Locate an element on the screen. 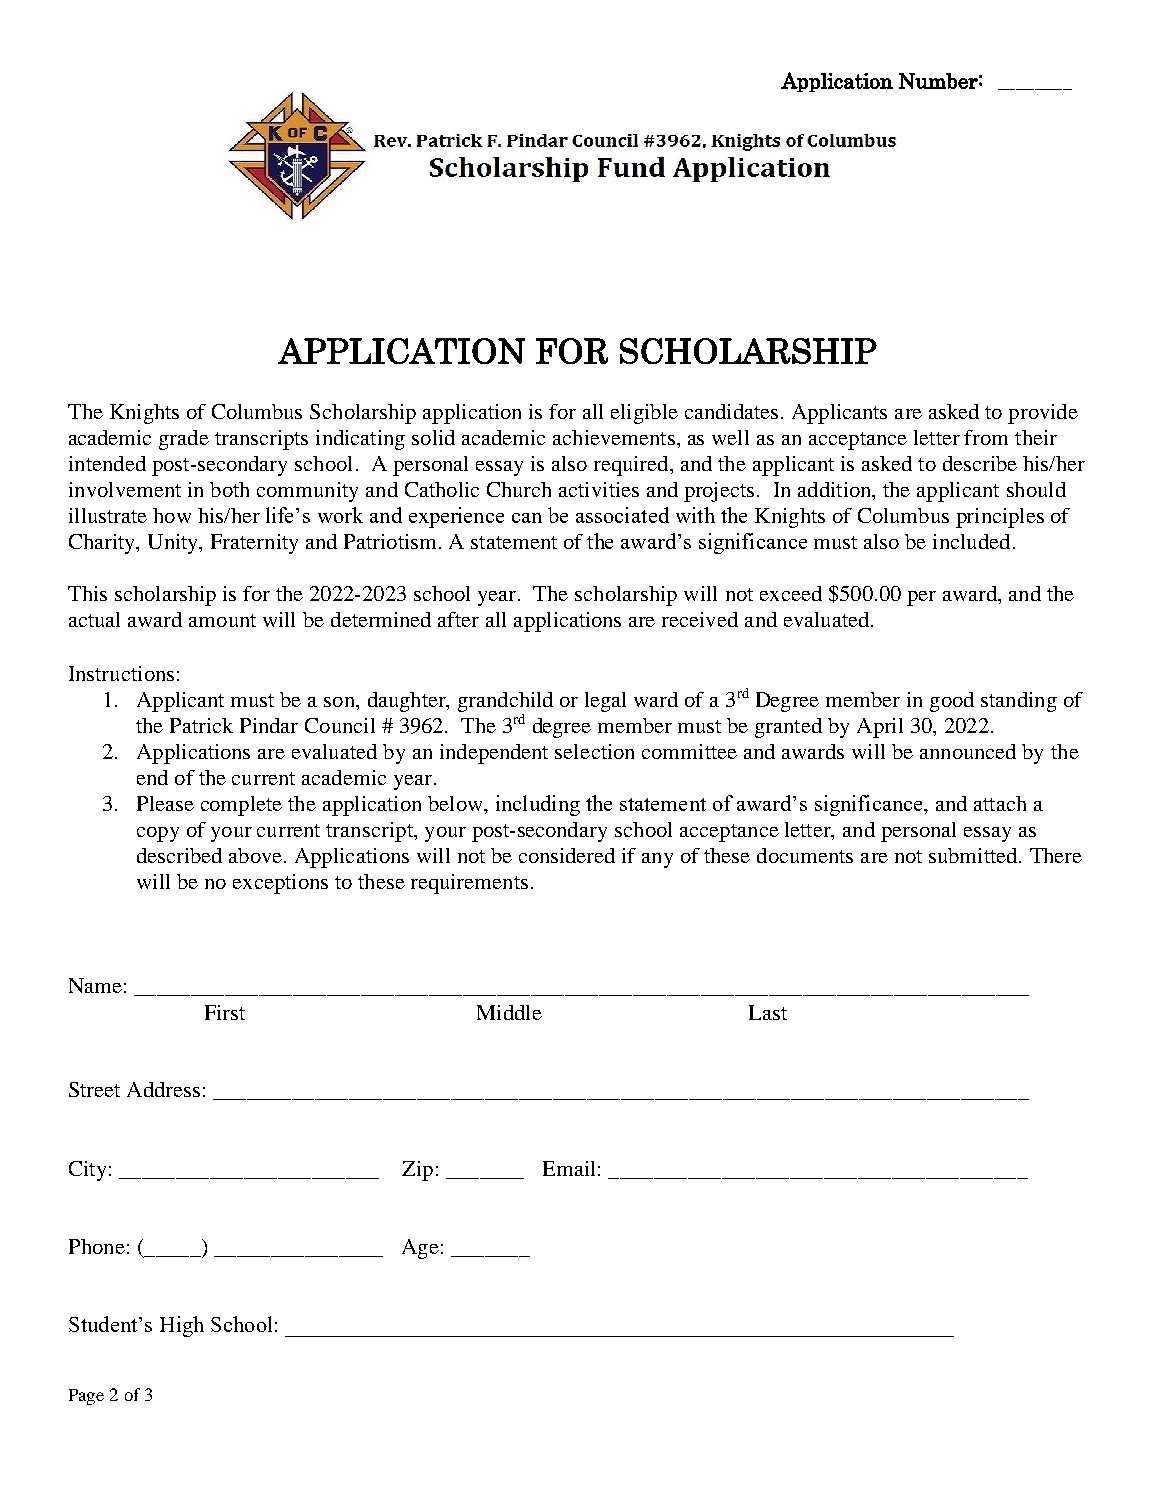 The height and width of the screenshot is (1495, 1156). Email is located at coordinates (569, 1168).
